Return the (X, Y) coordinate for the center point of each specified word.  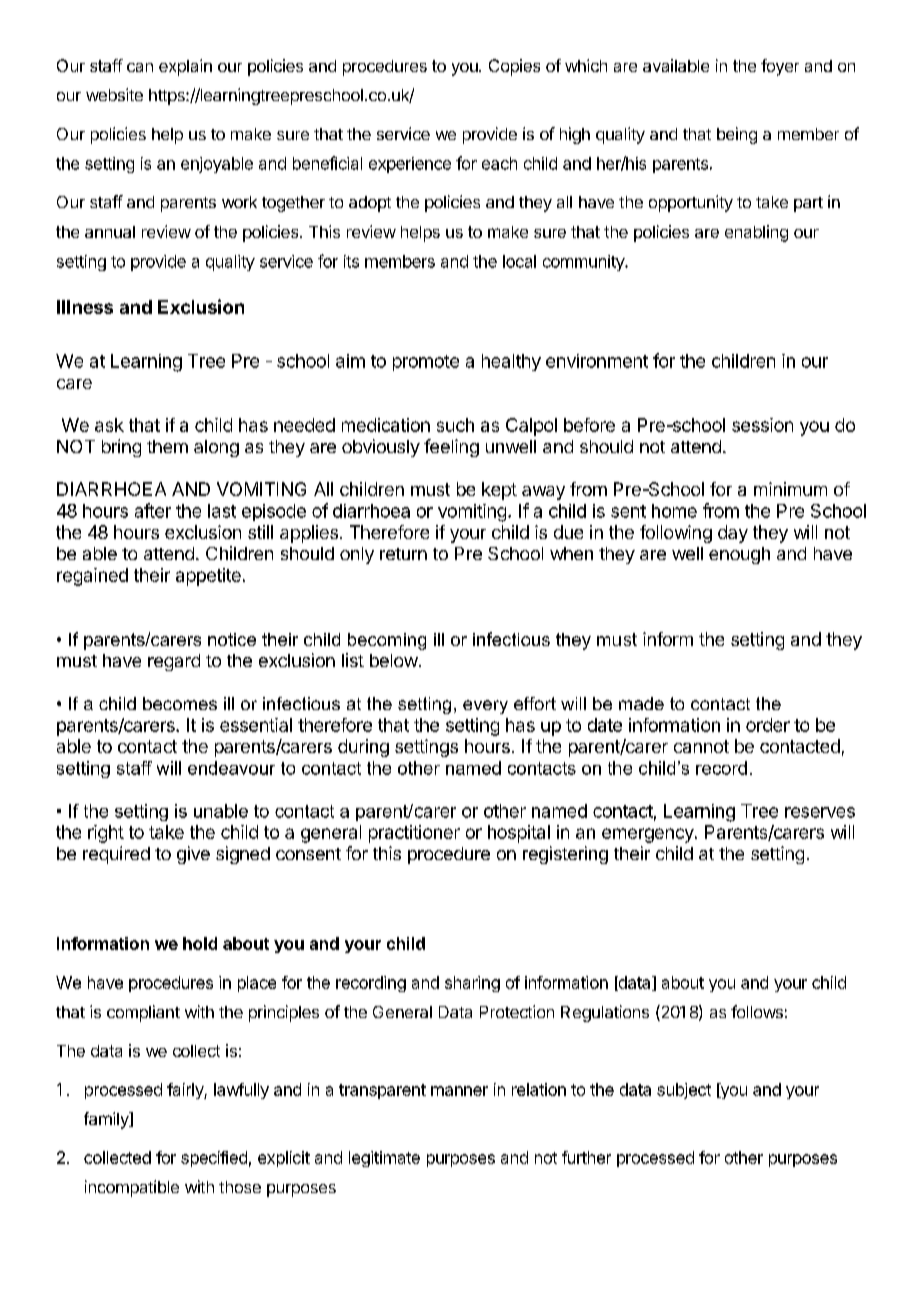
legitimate (384, 1159)
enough (739, 555)
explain (185, 67)
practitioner (414, 834)
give (193, 855)
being (737, 135)
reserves (820, 812)
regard (174, 662)
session (762, 425)
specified (214, 1159)
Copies (514, 67)
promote (426, 363)
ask (109, 425)
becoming (387, 641)
